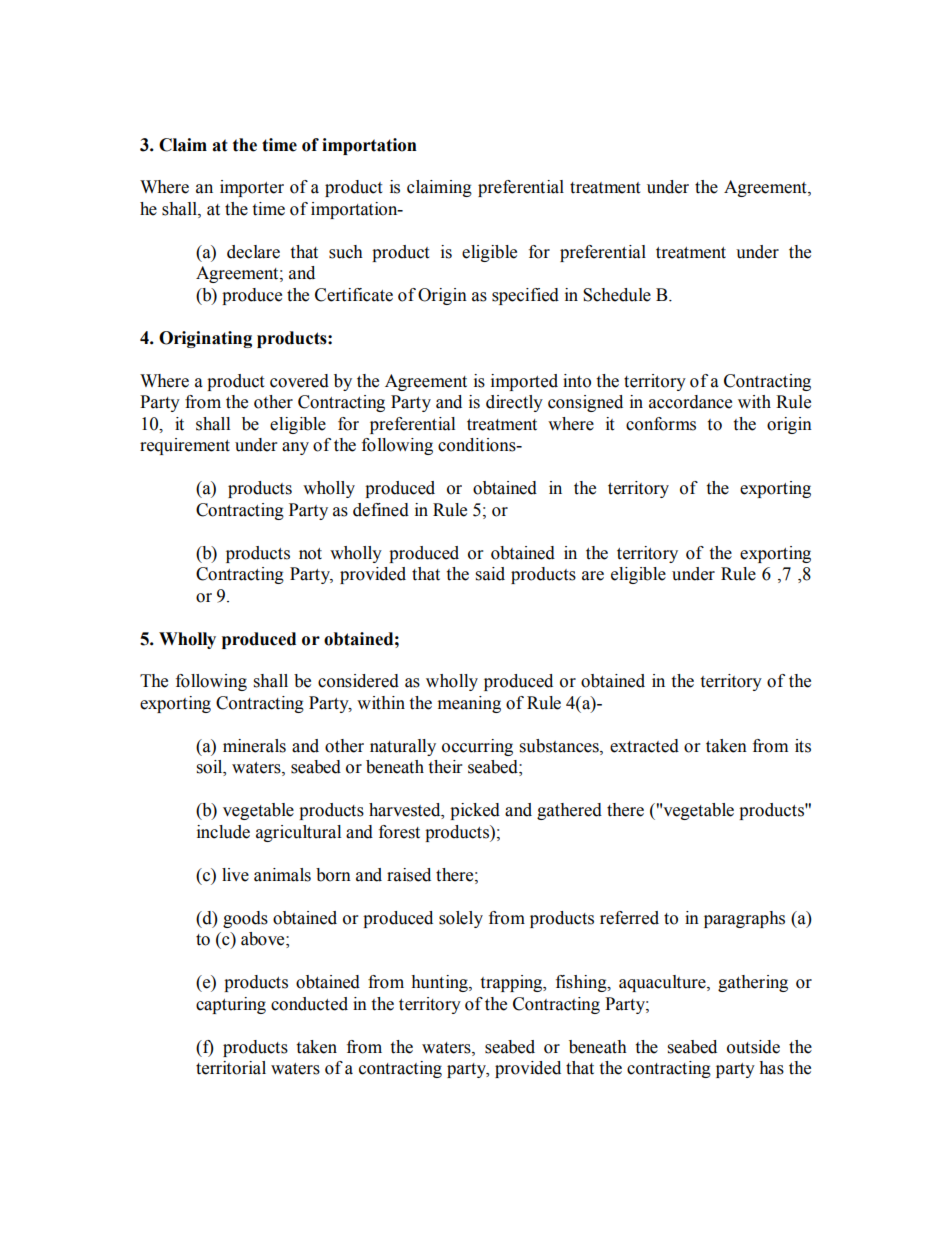 This document has height=1233, width=952. Describe the element at coordinates (512, 983) in the document. I see `trapping` at that location.
